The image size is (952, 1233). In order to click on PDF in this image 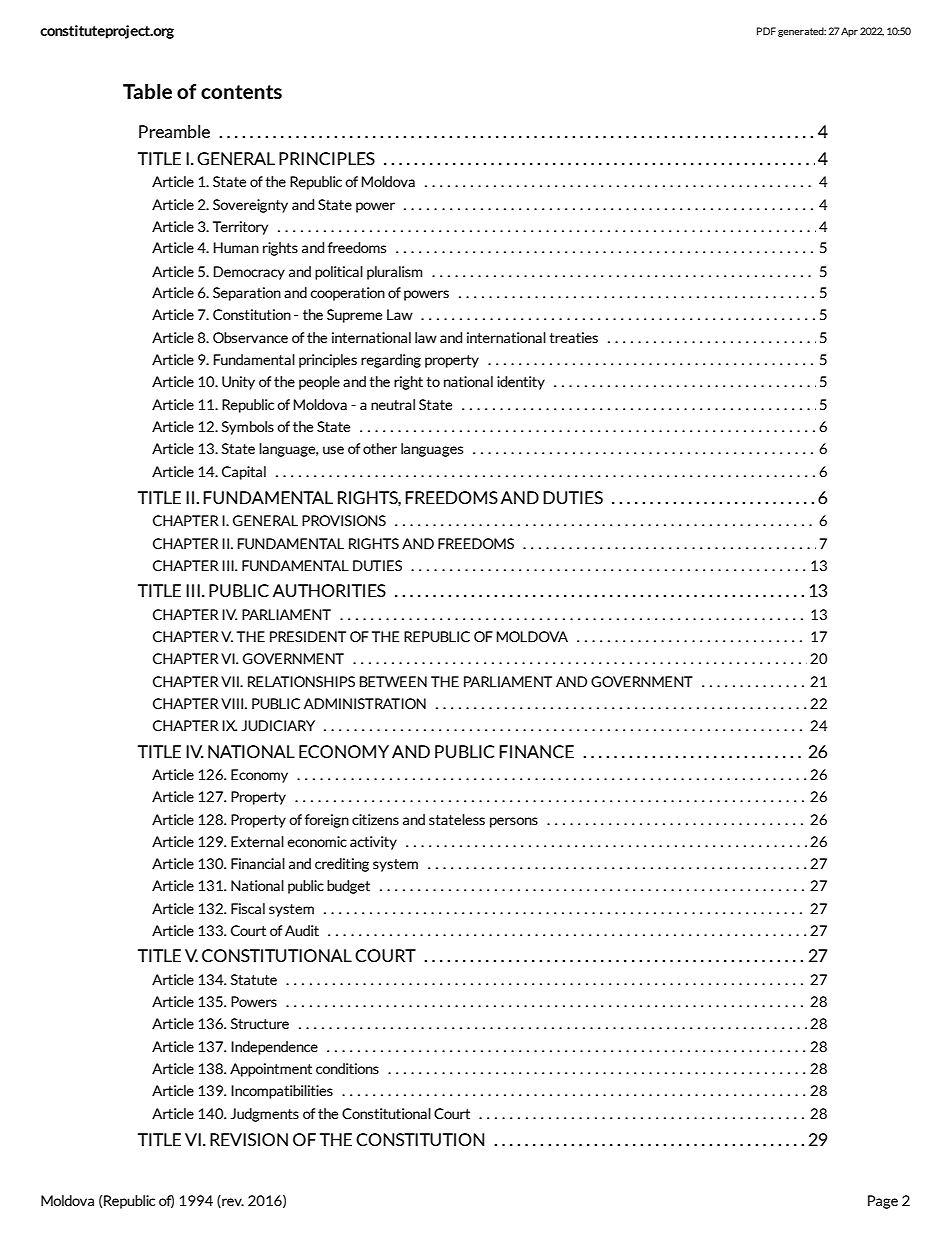, I will do `click(766, 31)`.
